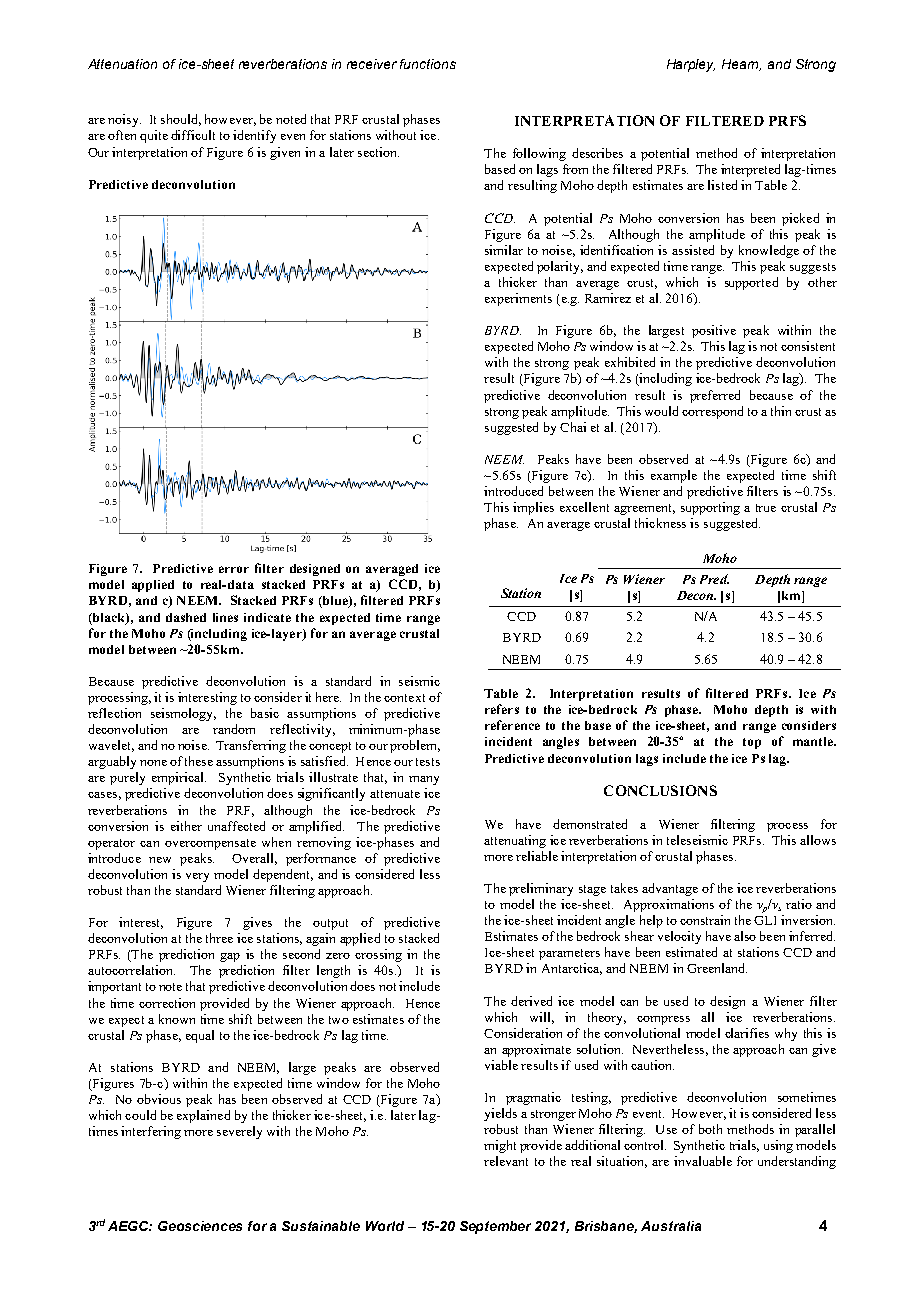 This screenshot has width=924, height=1307. I want to click on context, so click(404, 698).
